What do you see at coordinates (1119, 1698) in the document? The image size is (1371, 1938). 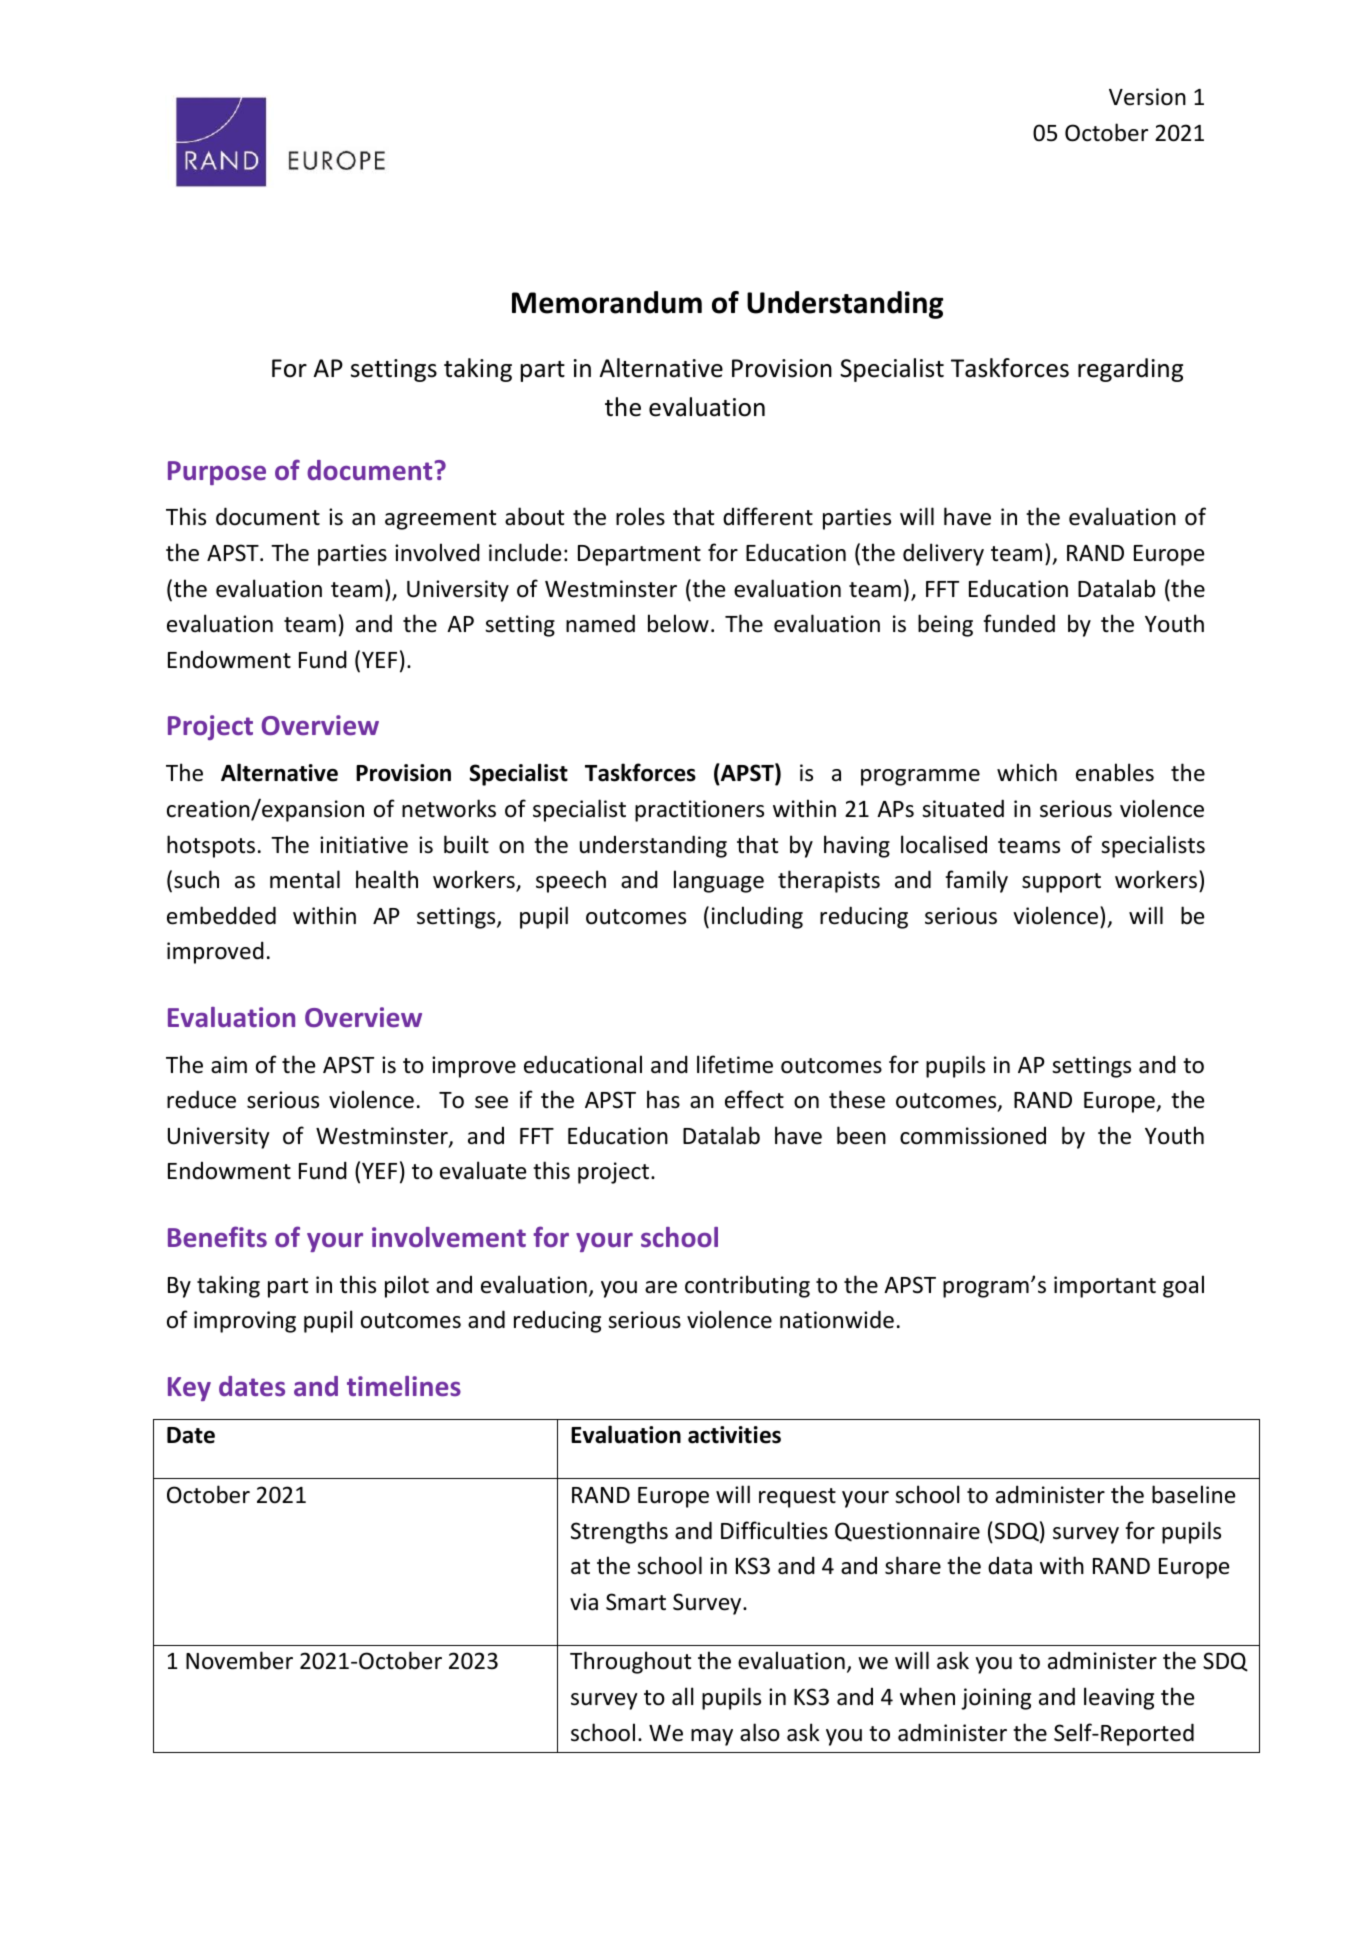 I see `leaving` at bounding box center [1119, 1698].
